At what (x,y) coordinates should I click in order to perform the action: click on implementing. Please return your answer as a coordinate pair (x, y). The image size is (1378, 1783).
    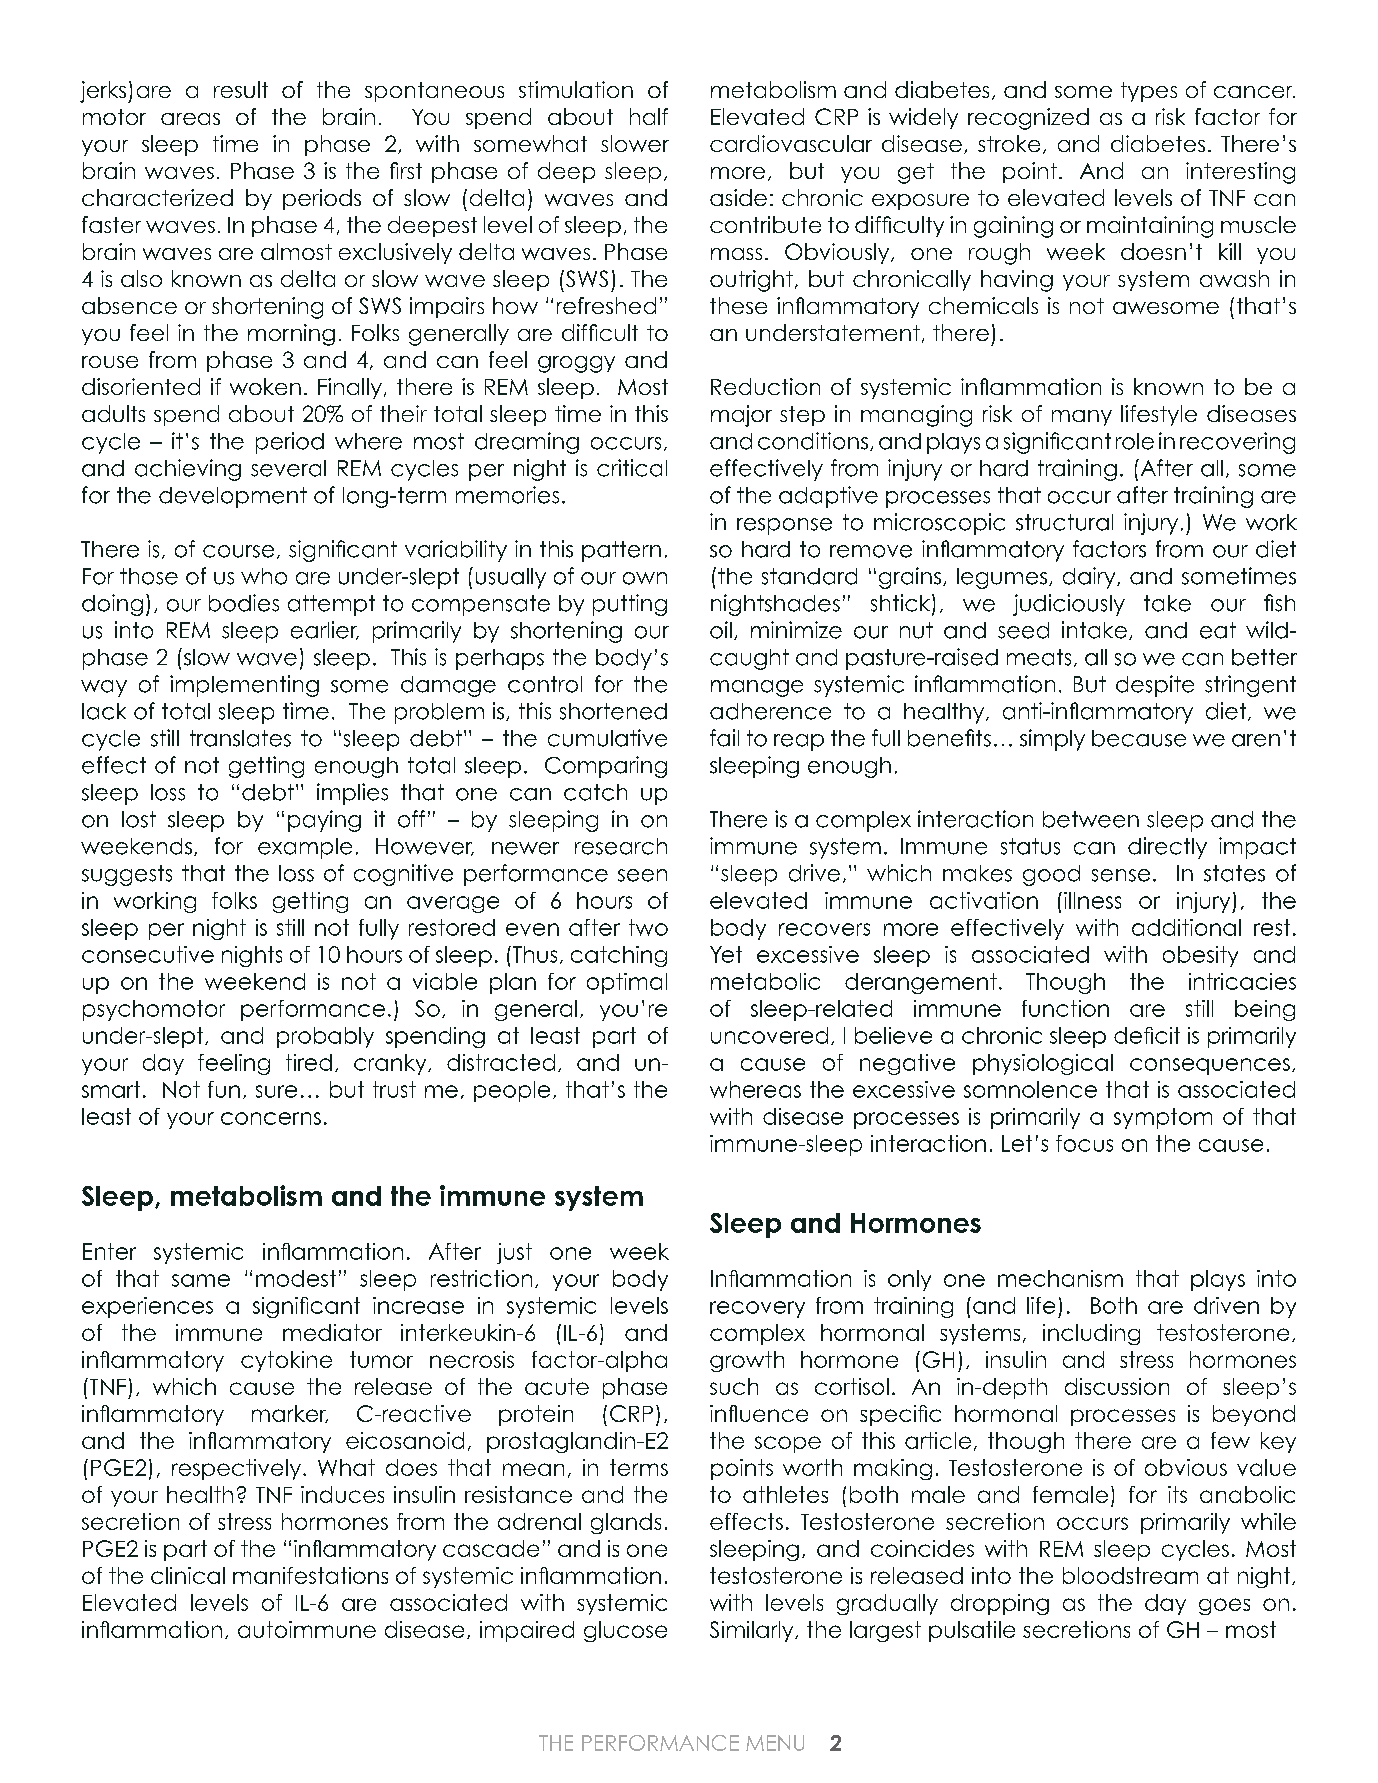
    Looking at the image, I should click on (244, 686).
